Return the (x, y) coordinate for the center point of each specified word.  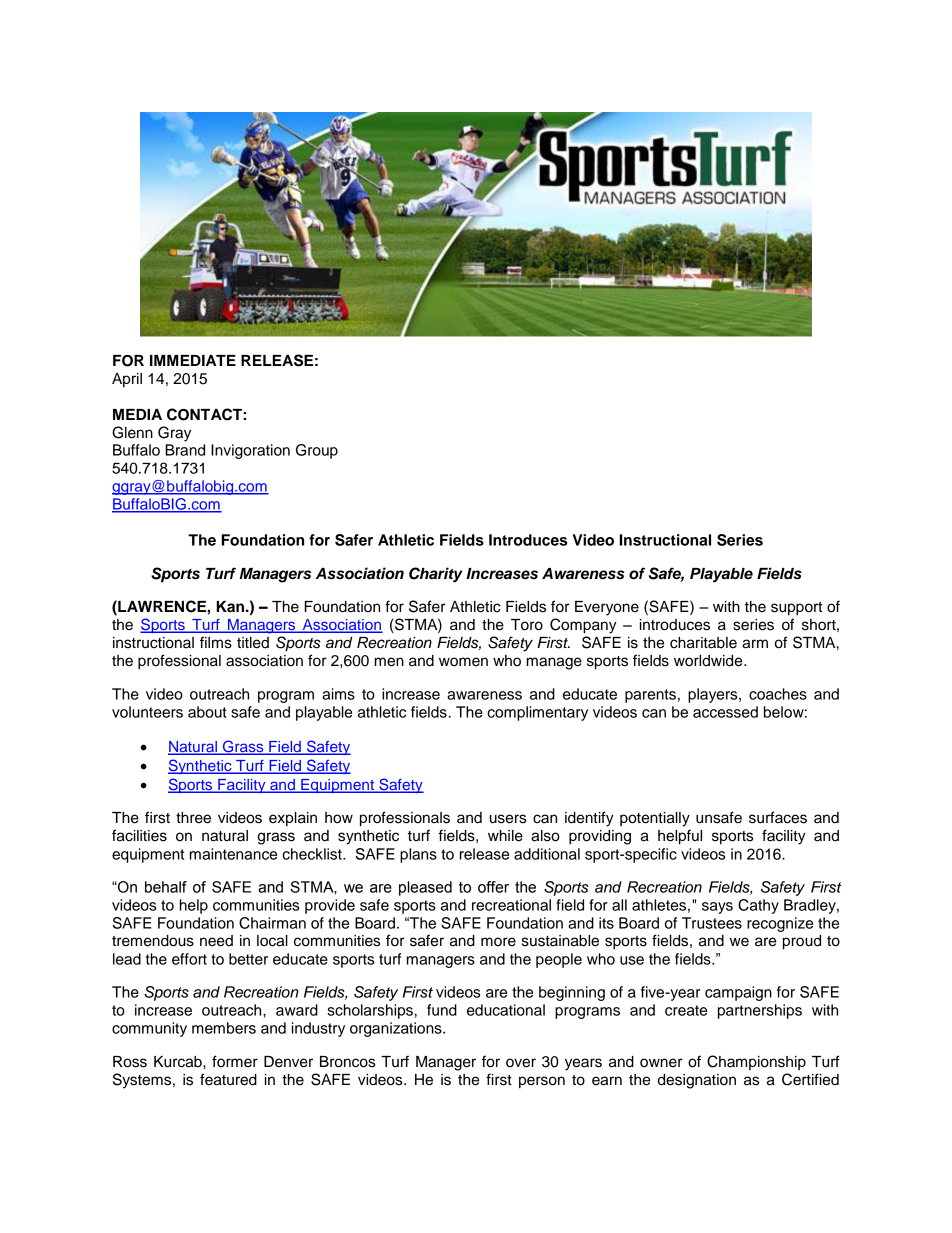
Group (317, 451)
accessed (725, 712)
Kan (230, 606)
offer (493, 887)
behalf (166, 887)
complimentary (537, 713)
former (235, 1061)
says (717, 908)
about (207, 712)
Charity (436, 575)
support (796, 609)
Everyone (607, 608)
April (127, 380)
